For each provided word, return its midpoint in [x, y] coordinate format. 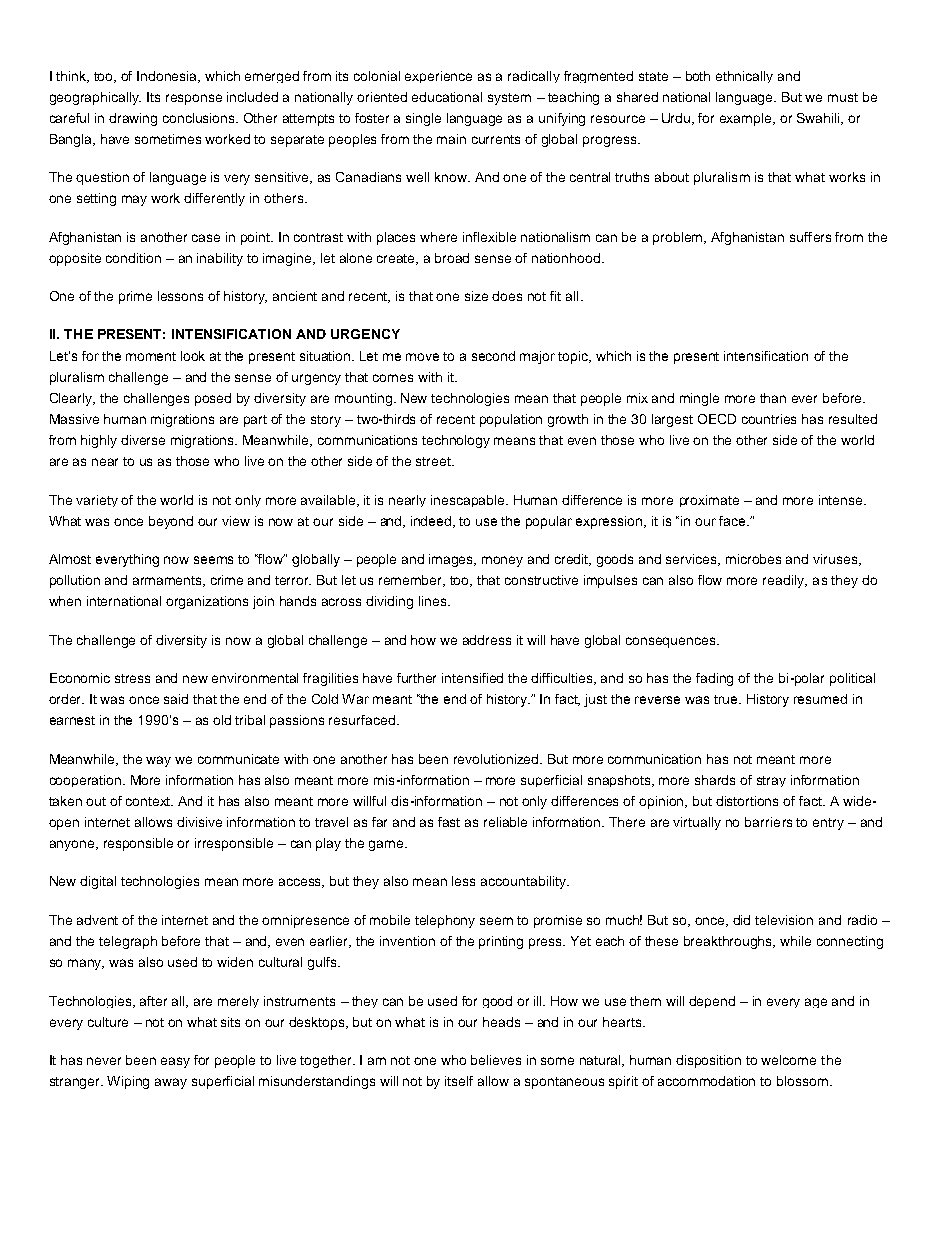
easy [175, 1062]
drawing [133, 119]
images [452, 560]
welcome [788, 1060]
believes [496, 1060]
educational [447, 97]
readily [785, 581]
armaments [168, 581]
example [747, 119]
